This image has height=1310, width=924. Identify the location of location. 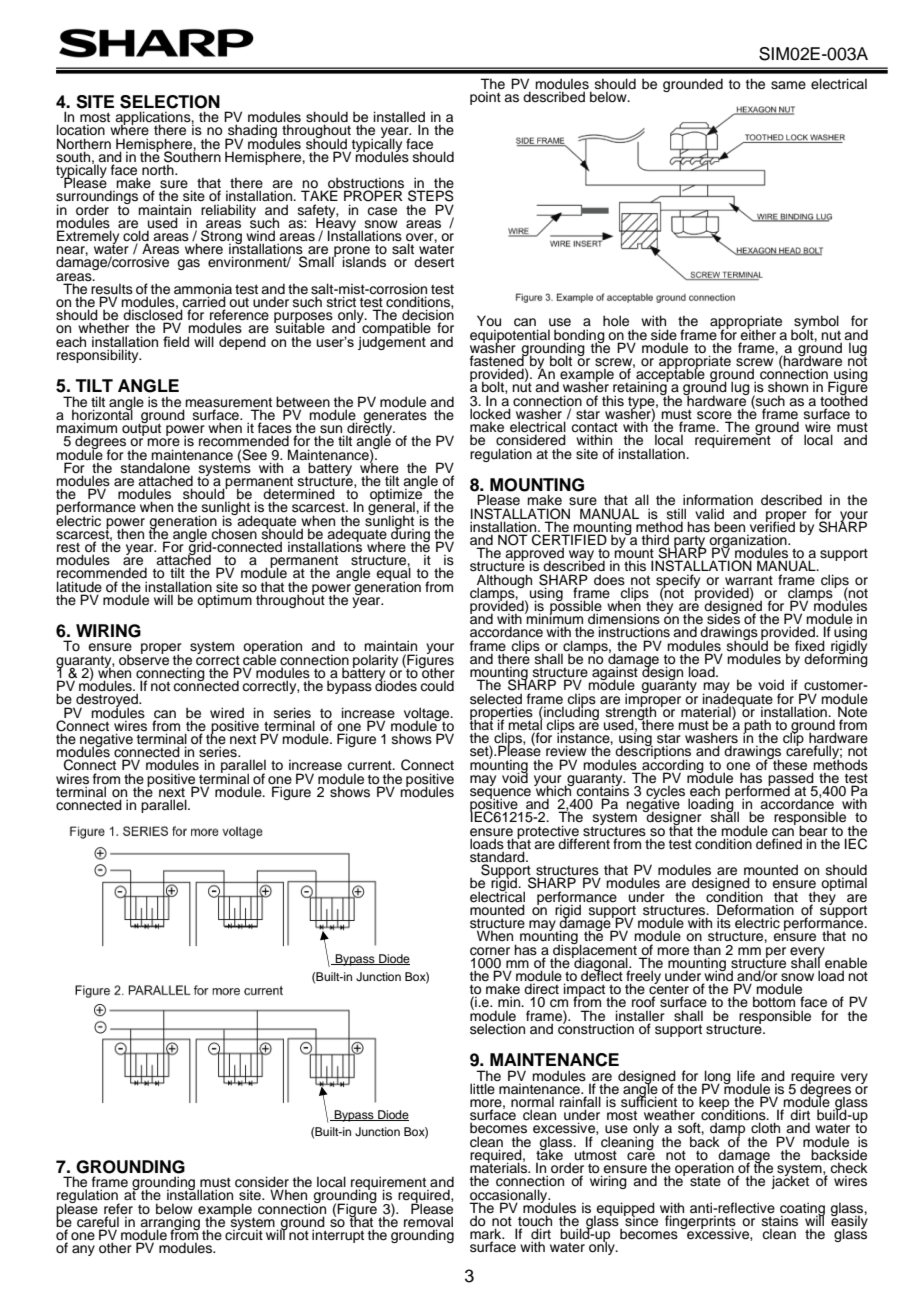
(81, 130).
